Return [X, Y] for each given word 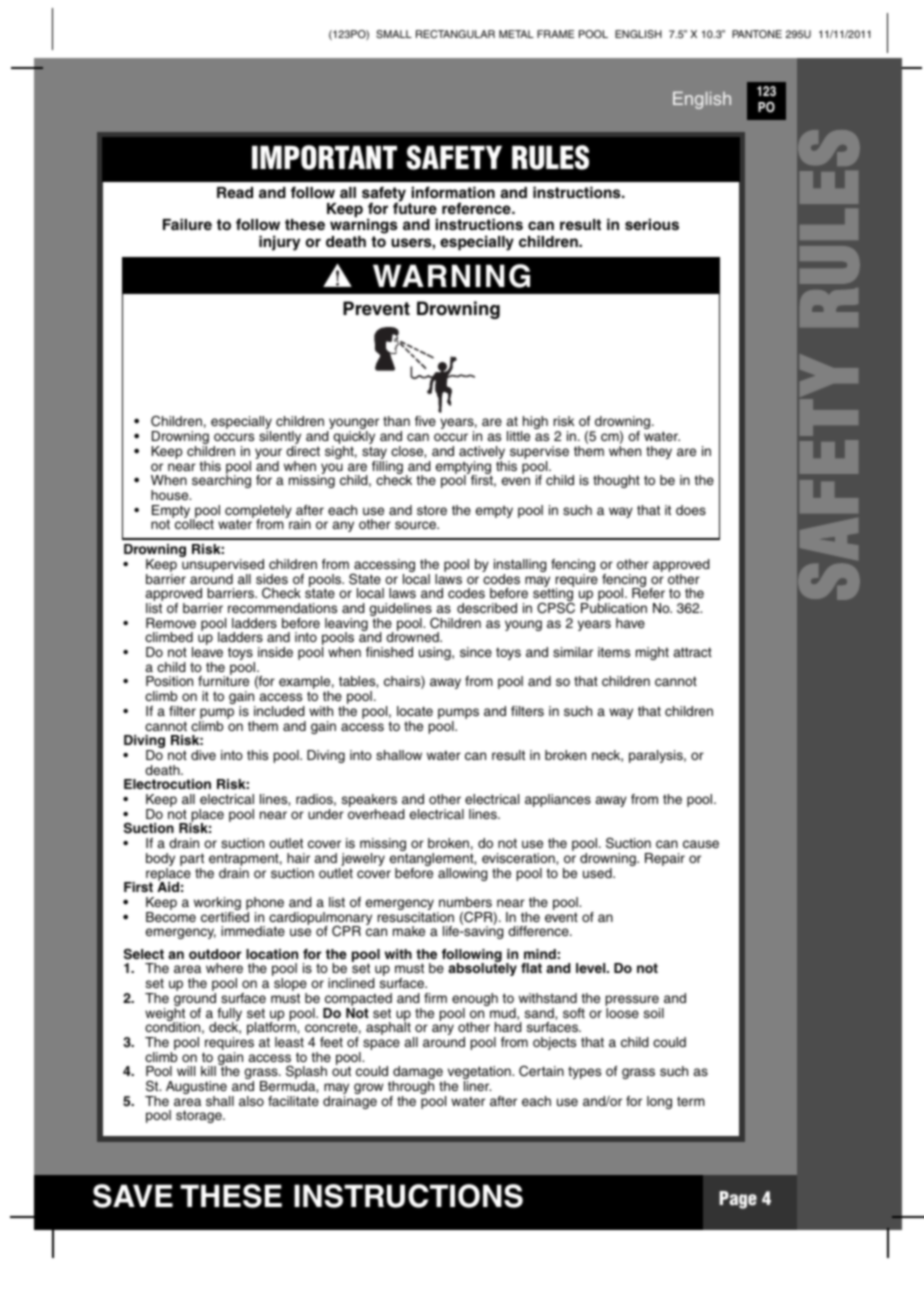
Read [235, 192]
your [268, 455]
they [659, 452]
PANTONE [757, 34]
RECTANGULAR [455, 34]
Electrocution [167, 784]
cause [701, 844]
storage [200, 1116]
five [425, 421]
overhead [376, 814]
